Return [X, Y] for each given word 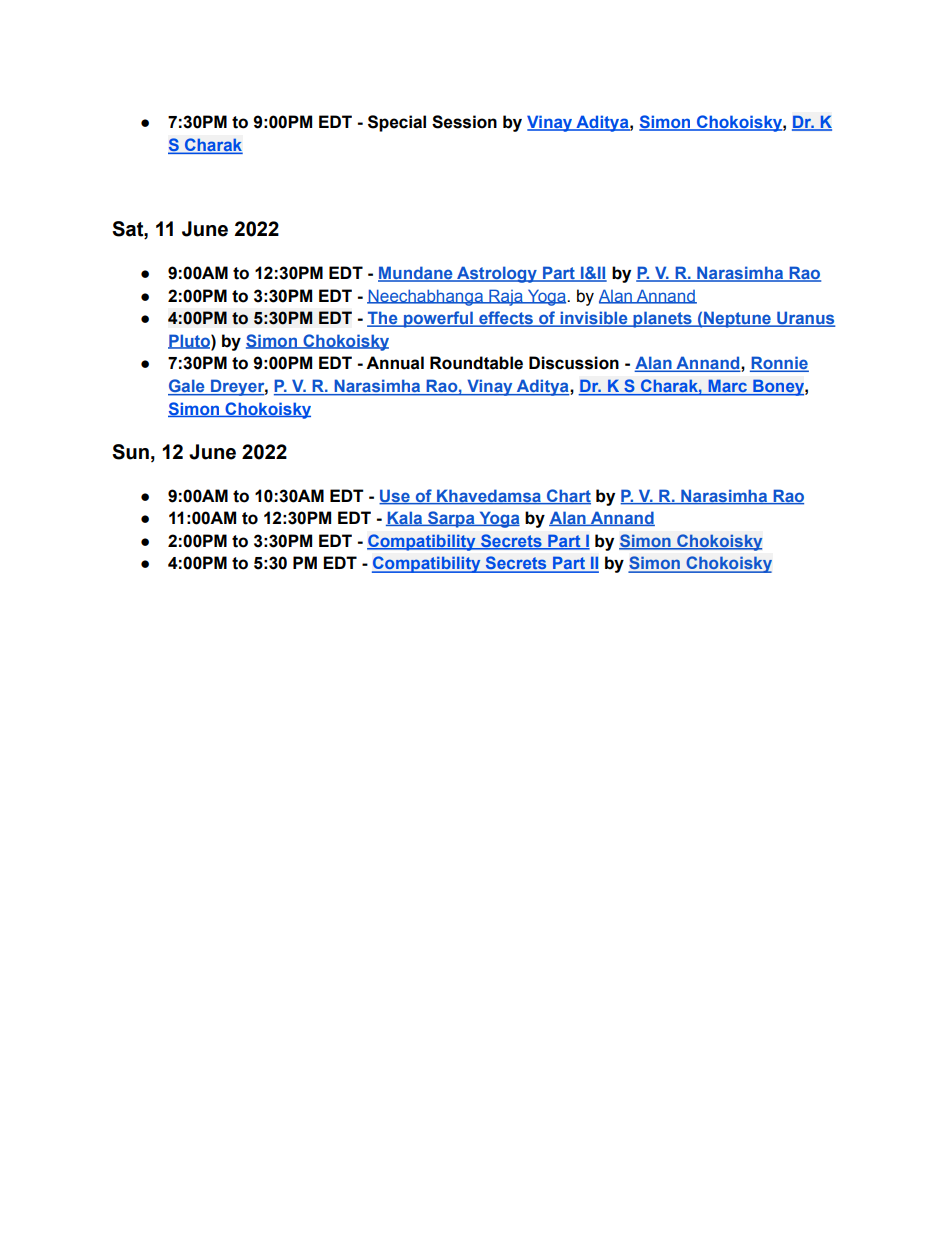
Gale [187, 387]
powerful [438, 319]
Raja [506, 297]
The [383, 319]
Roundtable [476, 363]
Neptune [737, 319]
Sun [130, 452]
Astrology [497, 274]
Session [464, 122]
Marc [727, 387]
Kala [405, 518]
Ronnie [779, 364]
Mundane [416, 274]
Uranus [805, 319]
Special [397, 123]
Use [395, 496]
